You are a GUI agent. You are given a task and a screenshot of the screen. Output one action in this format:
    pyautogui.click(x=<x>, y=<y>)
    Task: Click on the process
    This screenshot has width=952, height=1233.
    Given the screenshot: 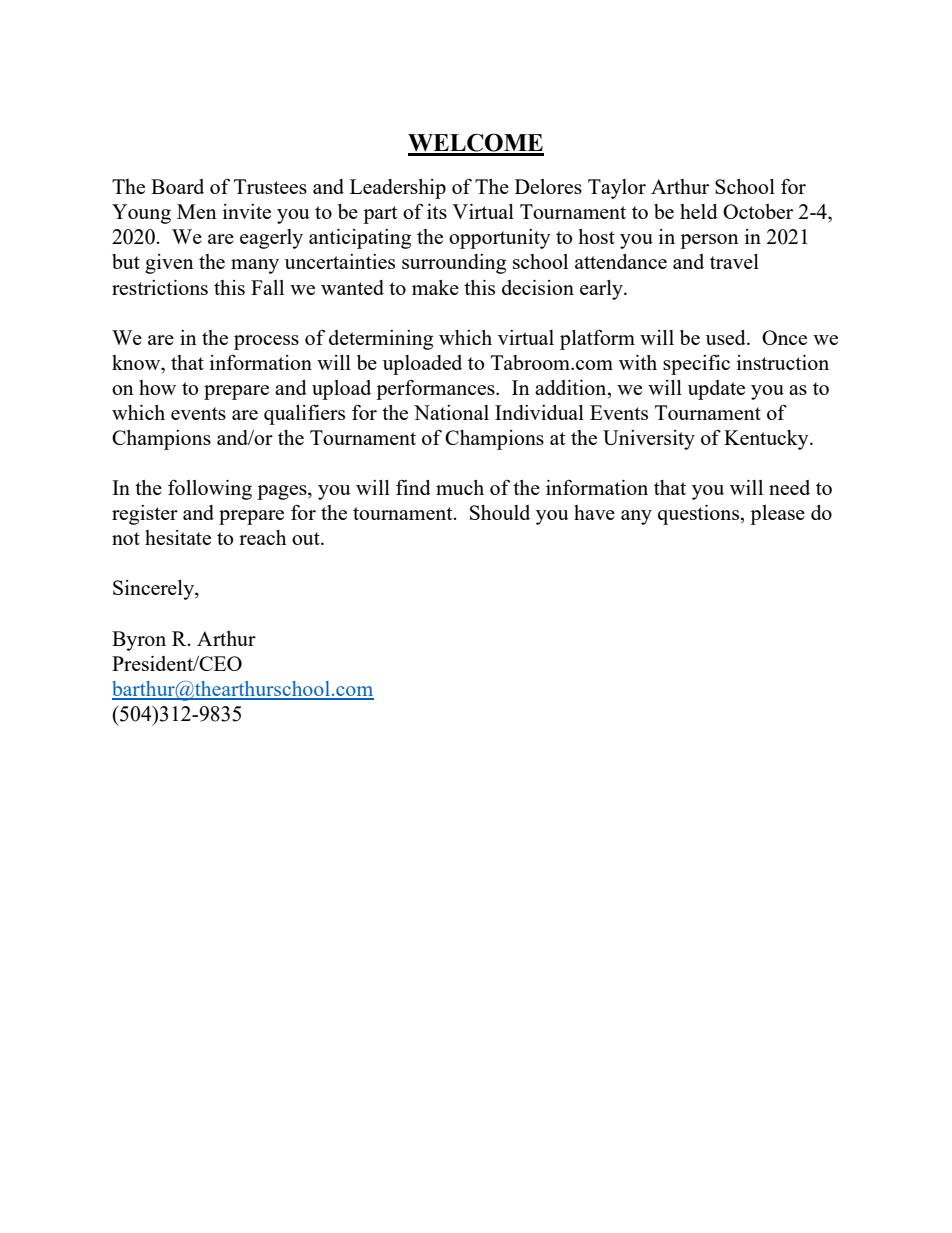 What is the action you would take?
    pyautogui.click(x=266, y=342)
